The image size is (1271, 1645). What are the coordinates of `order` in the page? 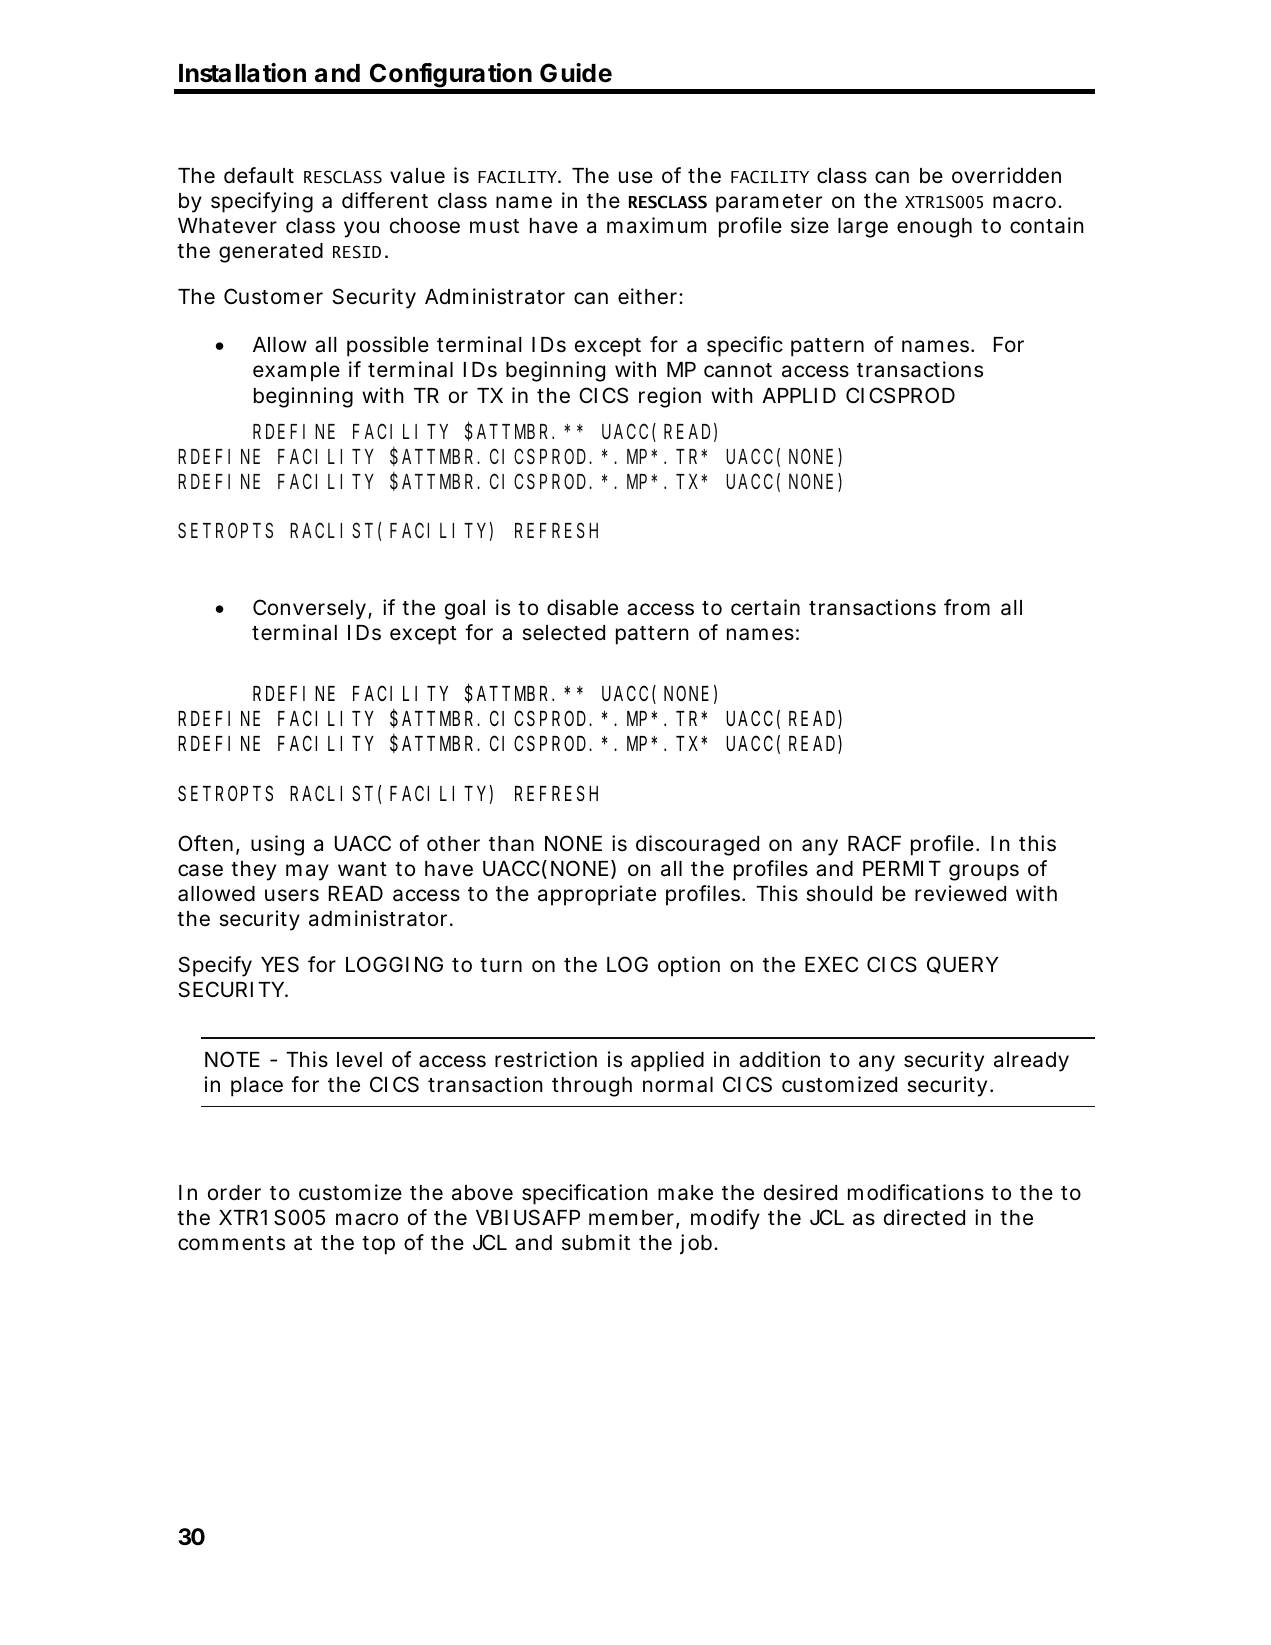 It's located at (234, 1193).
